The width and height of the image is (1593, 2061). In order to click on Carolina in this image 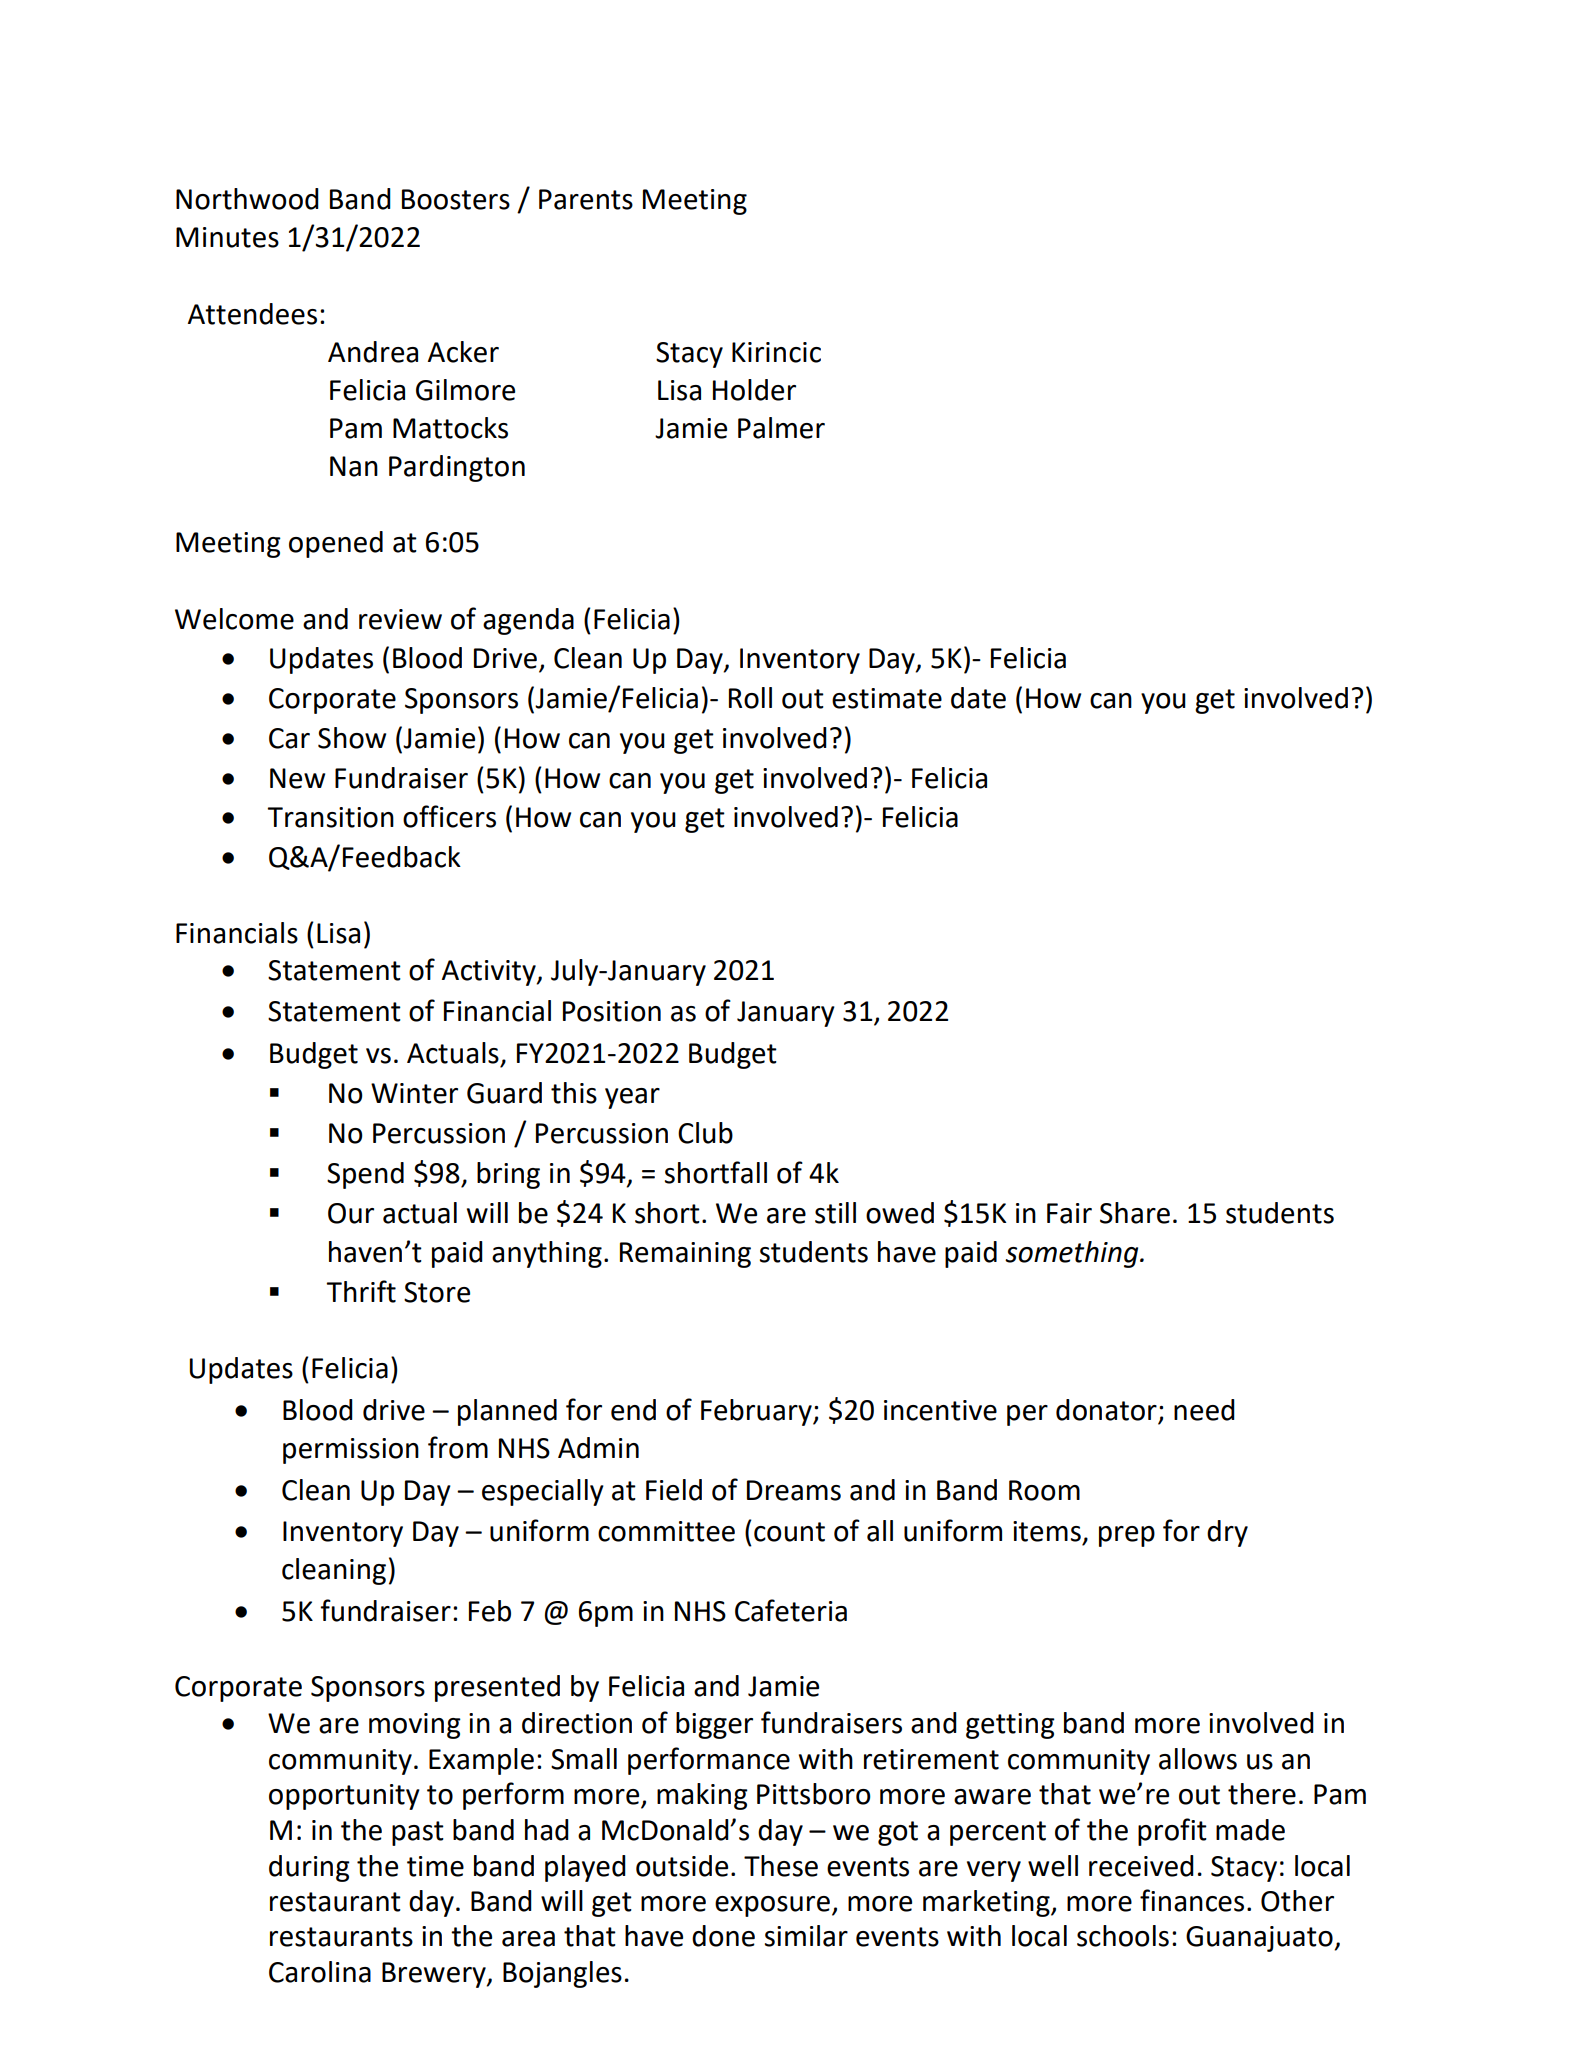, I will do `click(320, 1972)`.
